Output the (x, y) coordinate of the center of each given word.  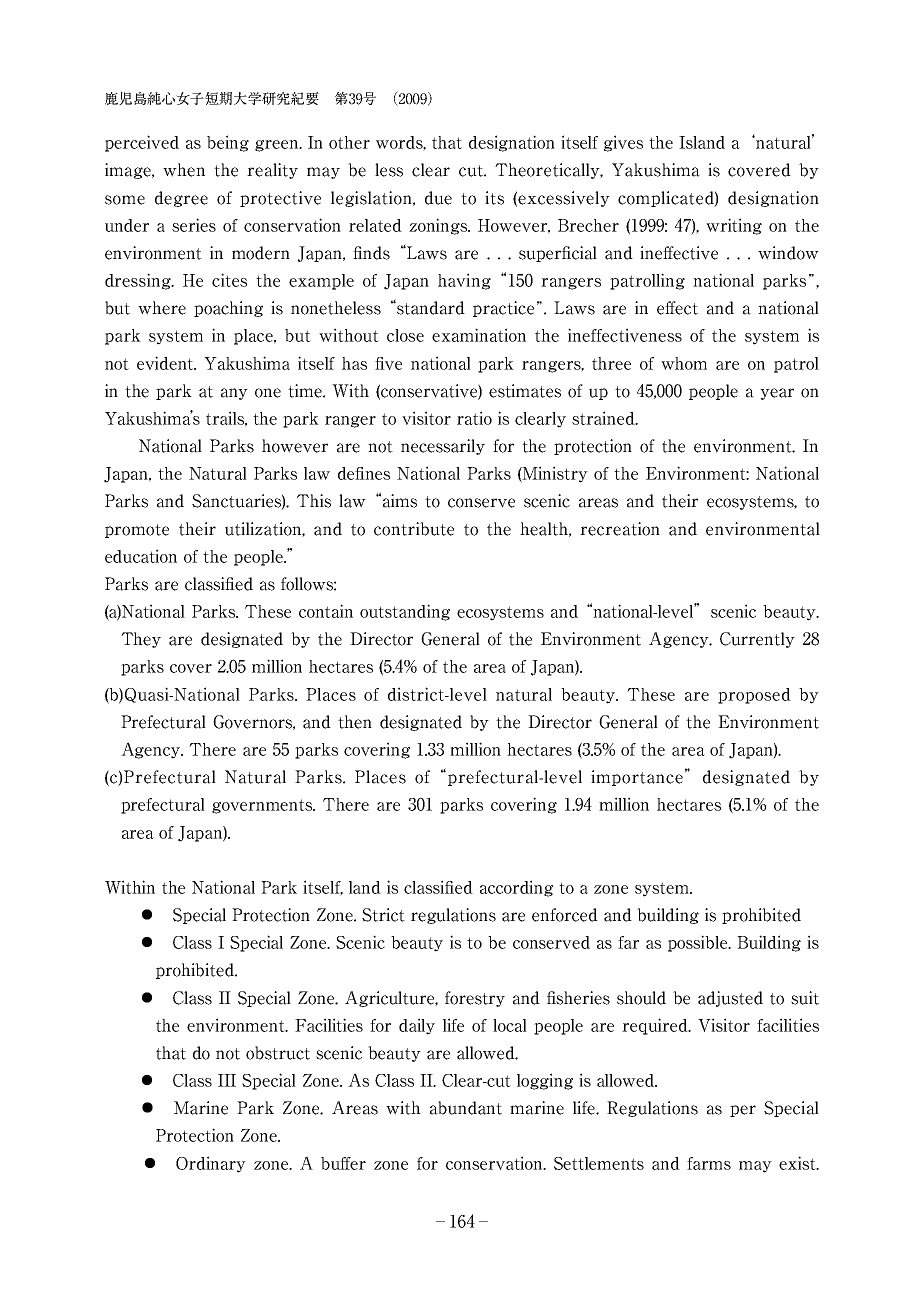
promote (137, 531)
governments (263, 806)
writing (734, 226)
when (184, 170)
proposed (754, 696)
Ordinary (211, 1164)
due (438, 198)
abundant (466, 1108)
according (516, 888)
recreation (620, 529)
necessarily (443, 447)
